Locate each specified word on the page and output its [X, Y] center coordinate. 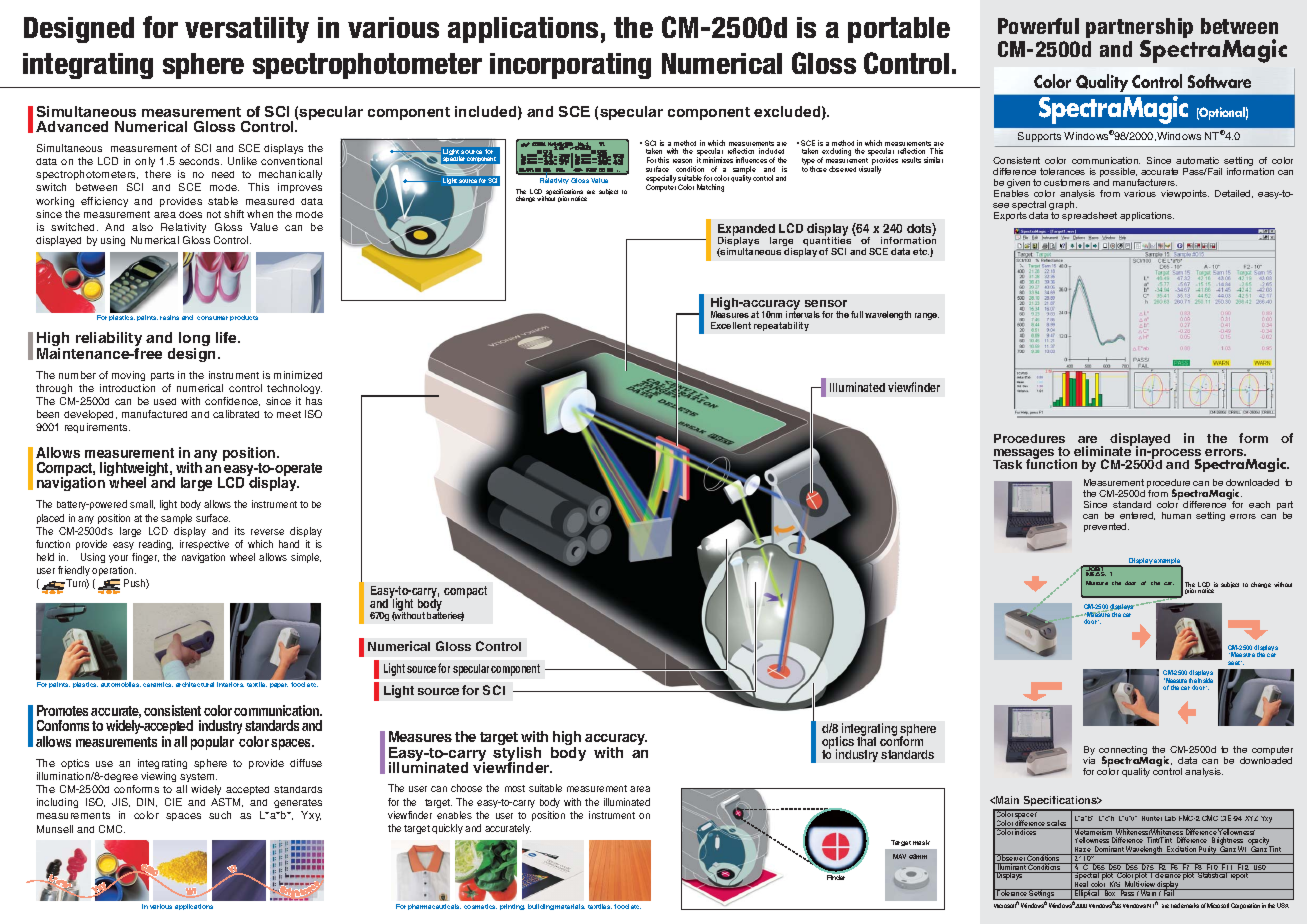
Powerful [1038, 26]
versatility [247, 30]
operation [114, 571]
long [194, 341]
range [927, 316]
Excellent [731, 325]
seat [1235, 663]
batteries [445, 615]
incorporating [570, 66]
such [220, 815]
